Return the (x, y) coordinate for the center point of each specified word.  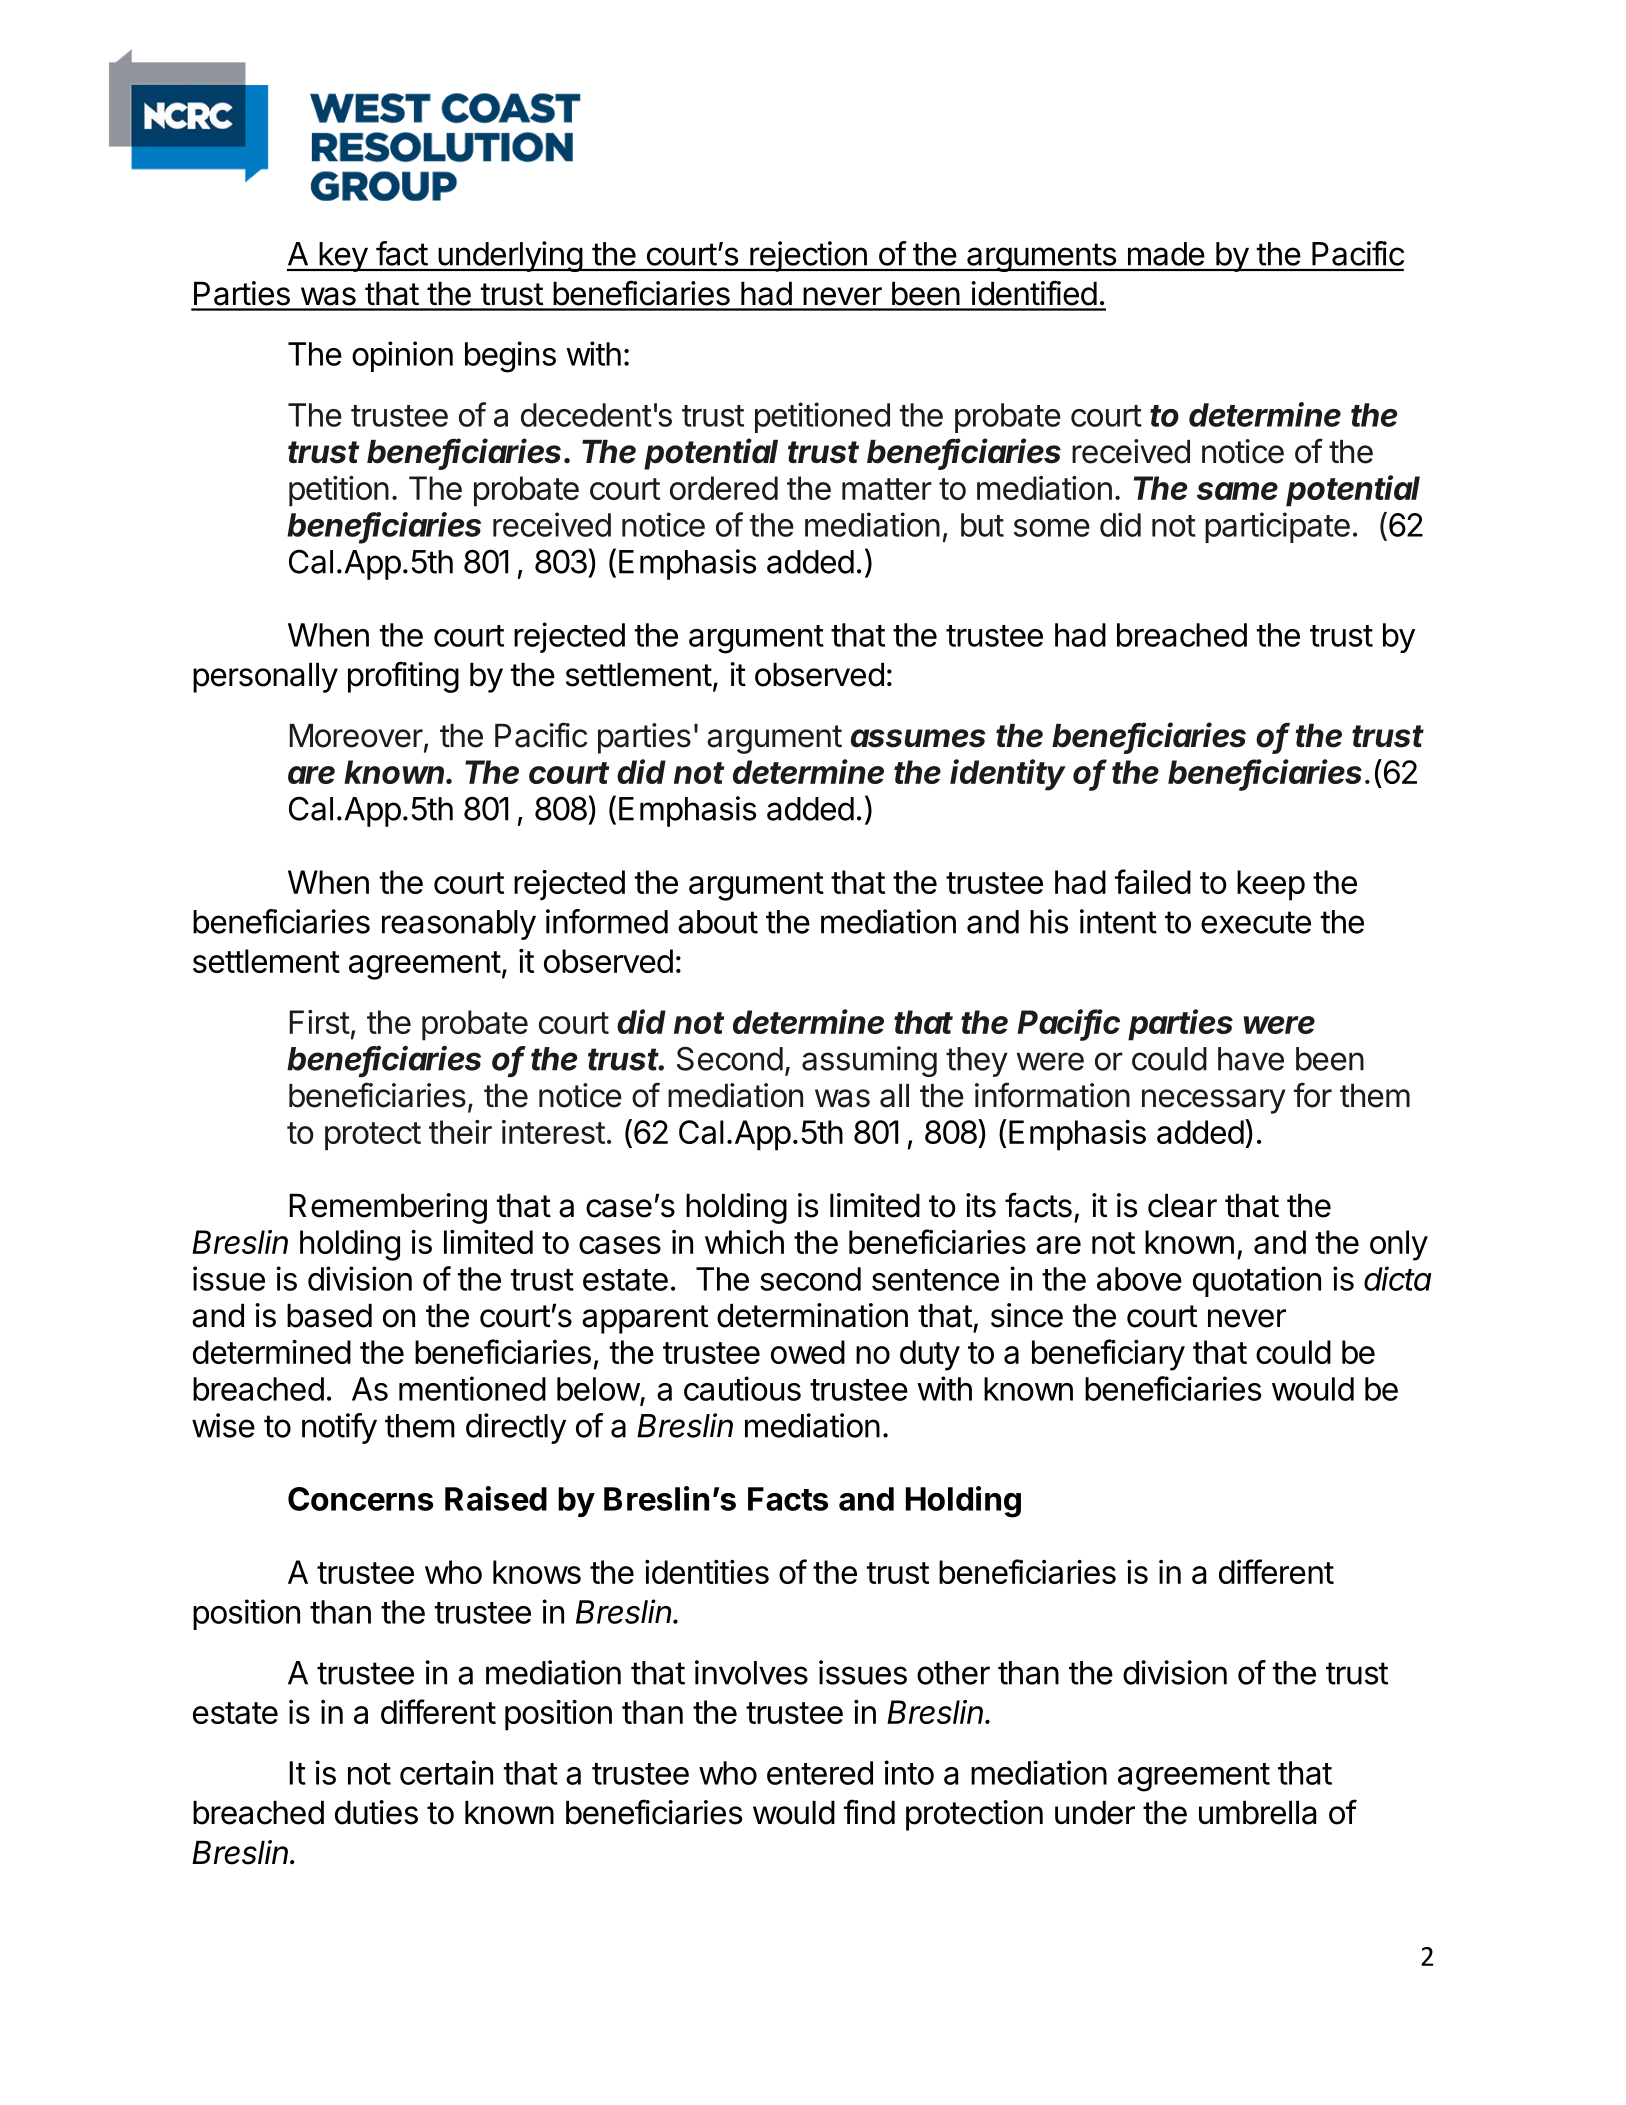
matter (887, 489)
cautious (742, 1388)
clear (1182, 1205)
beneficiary (1108, 1355)
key (343, 257)
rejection (808, 256)
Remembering (388, 1208)
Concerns (360, 1499)
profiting (403, 677)
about (718, 922)
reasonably (459, 925)
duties (376, 1812)
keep (1271, 885)
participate (1277, 527)
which (744, 1242)
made (1166, 254)
